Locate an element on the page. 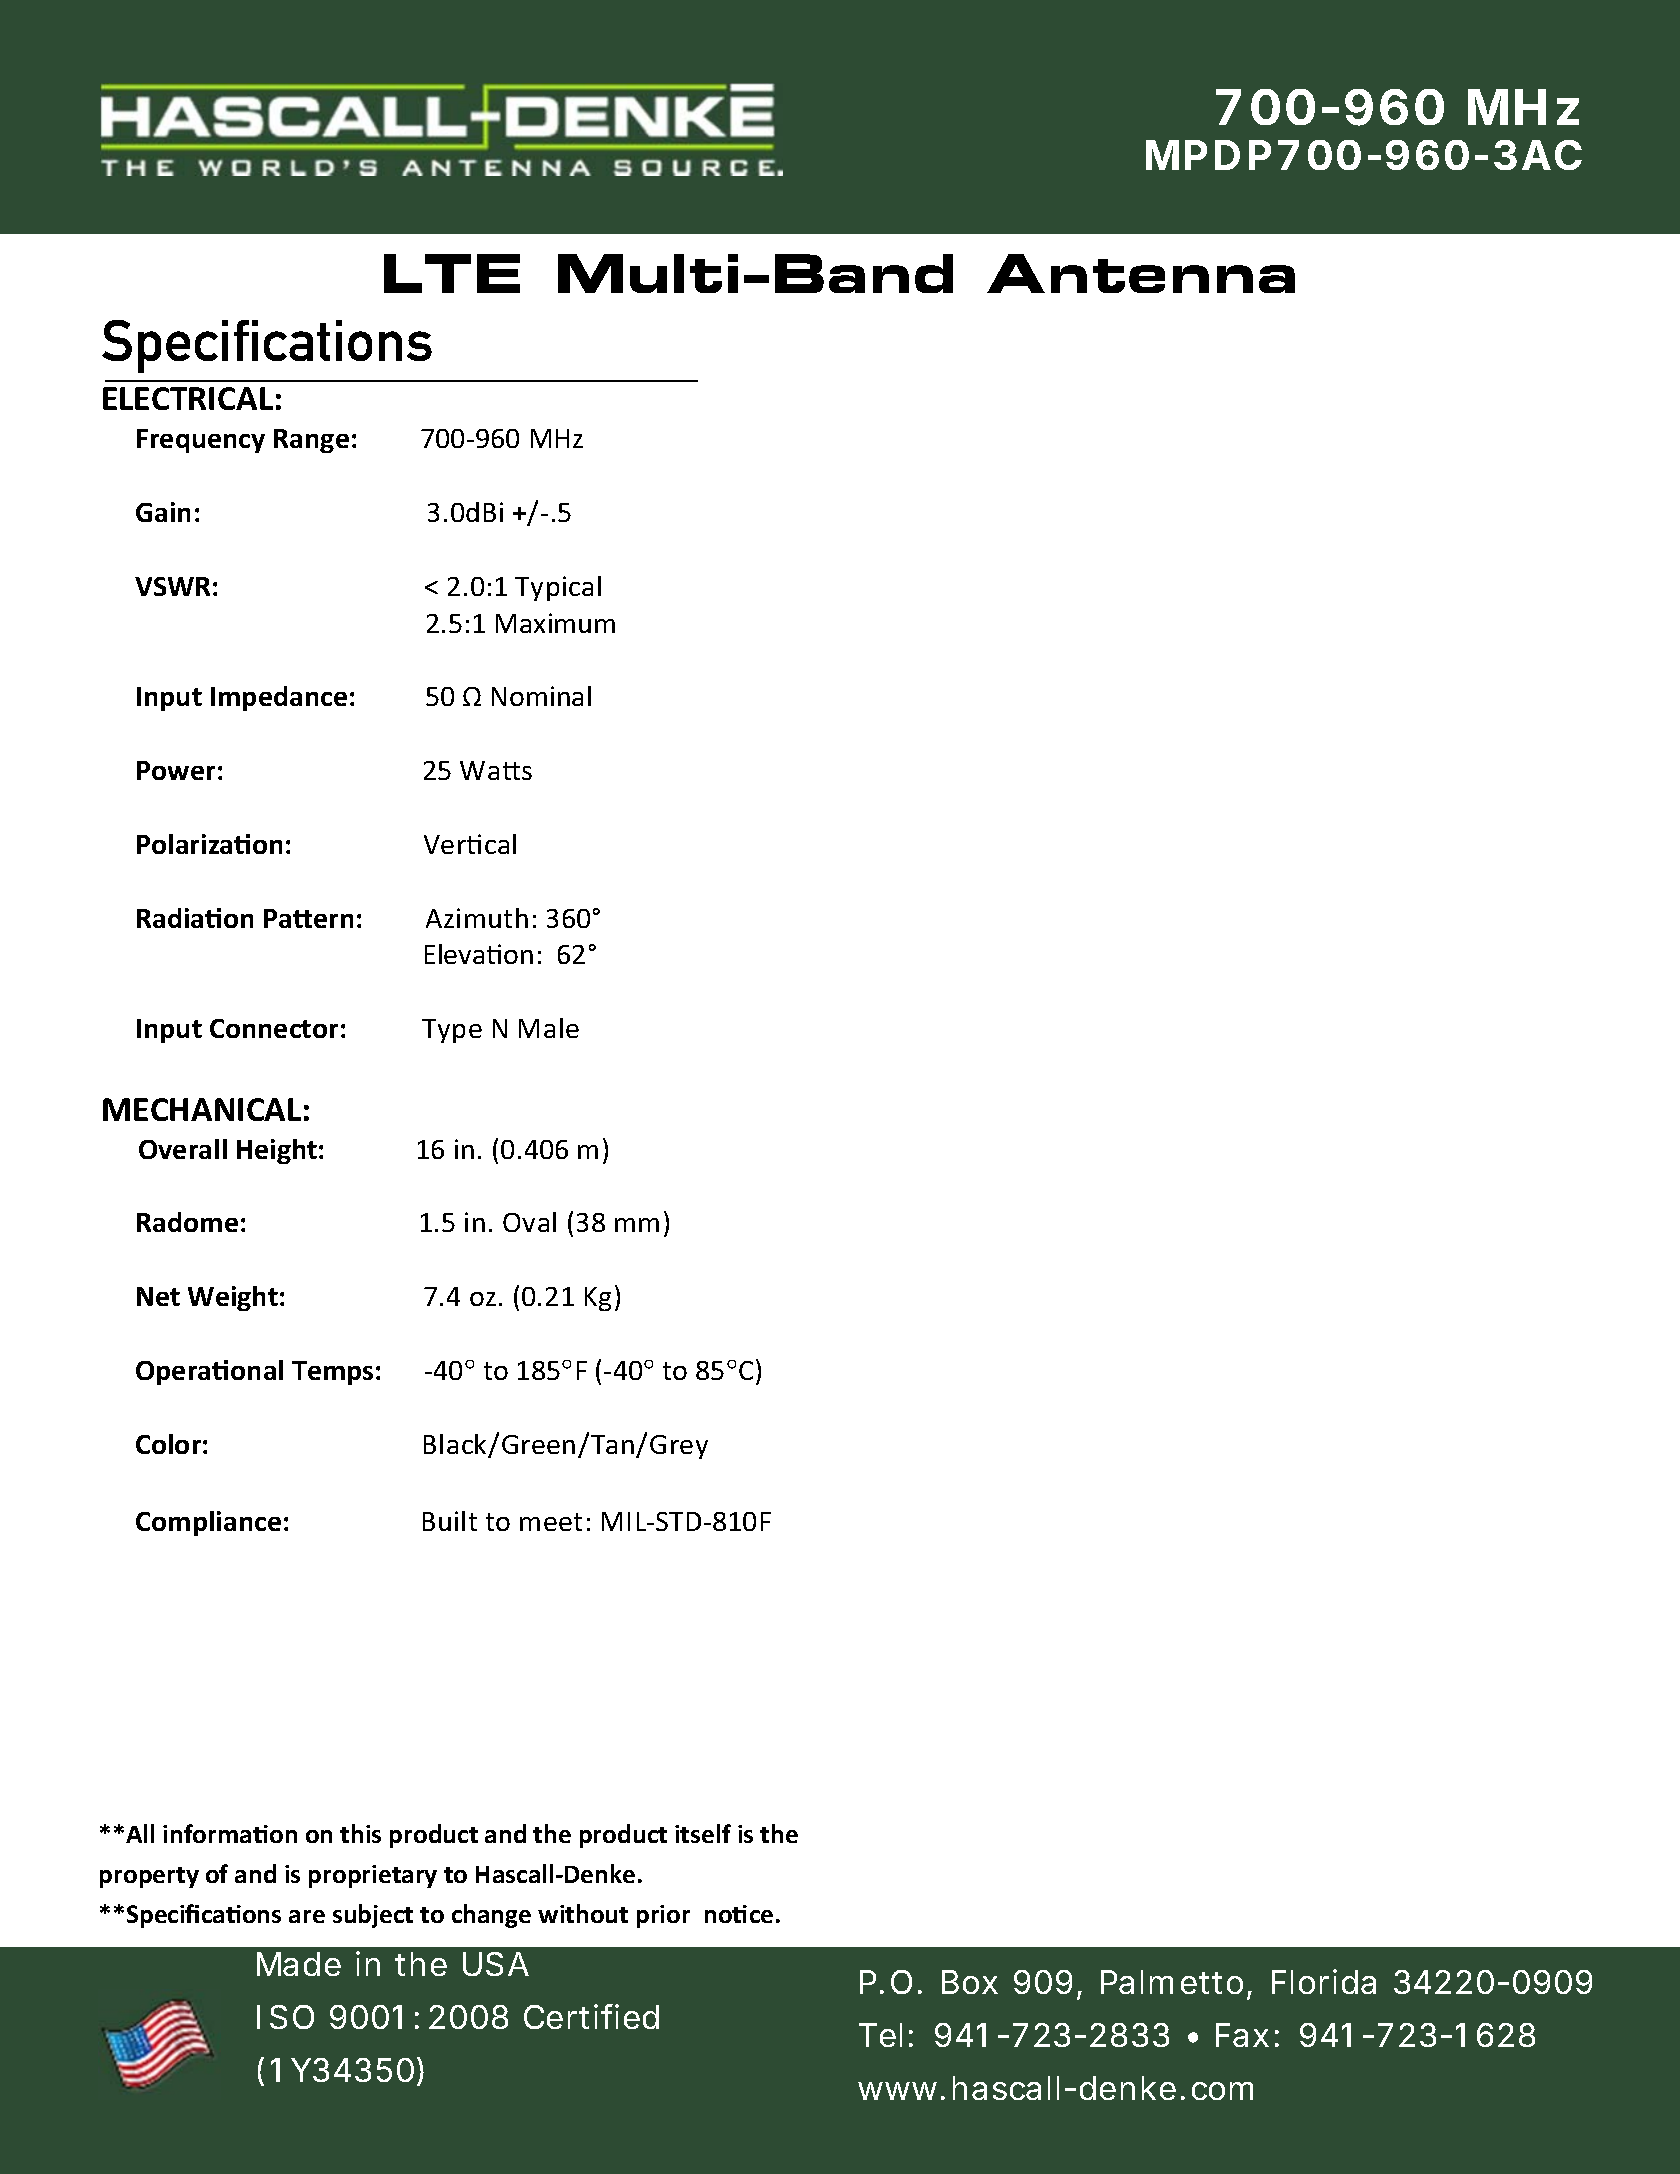 The width and height of the page is (1680, 2174). prior is located at coordinates (663, 1916).
